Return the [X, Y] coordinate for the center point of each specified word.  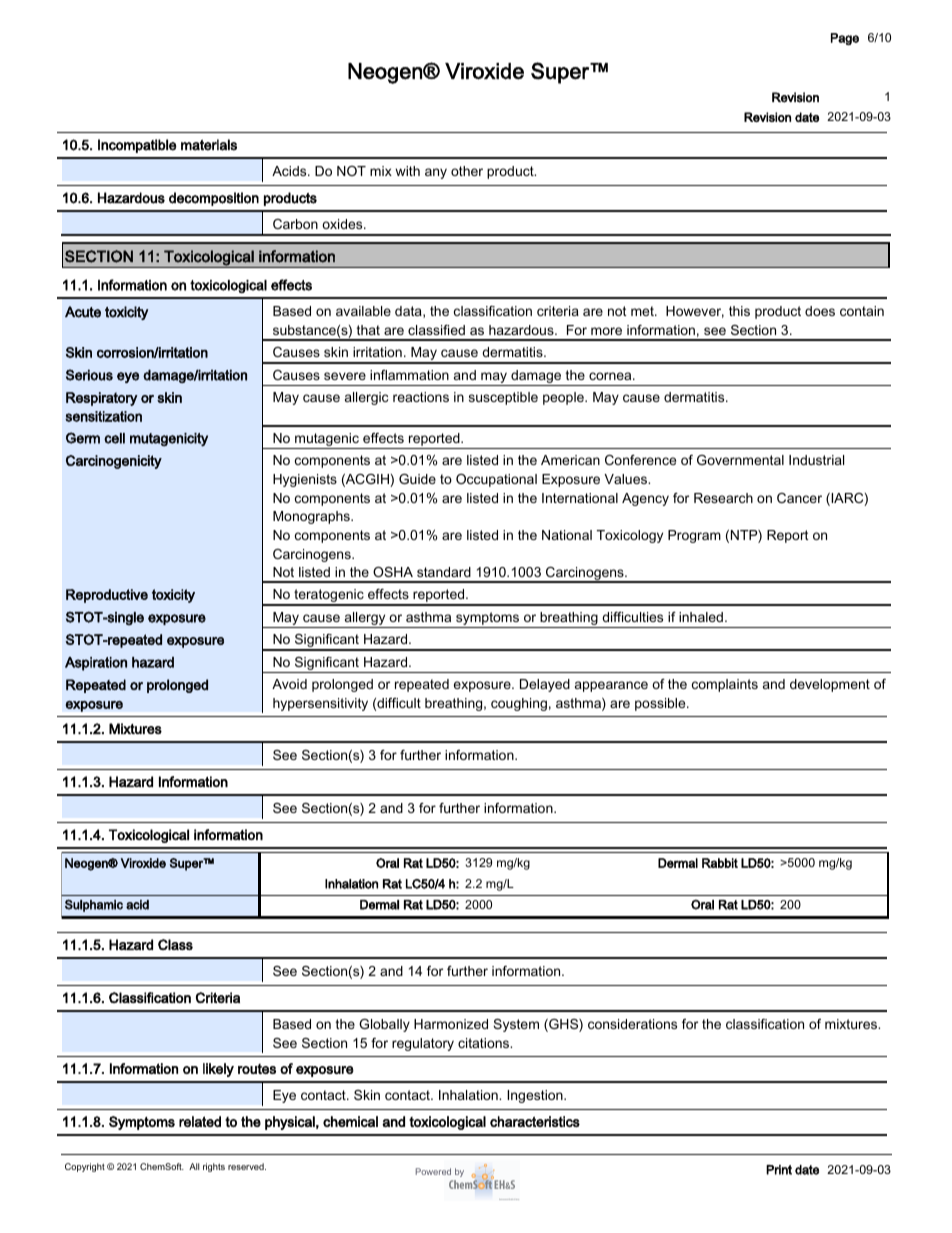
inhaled [702, 617]
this [739, 311]
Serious [89, 375]
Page [845, 39]
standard [444, 572]
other [467, 171]
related [200, 1121]
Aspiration [96, 664]
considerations [632, 1024]
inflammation [409, 375]
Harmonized [451, 1024]
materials [209, 145]
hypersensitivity [320, 704]
